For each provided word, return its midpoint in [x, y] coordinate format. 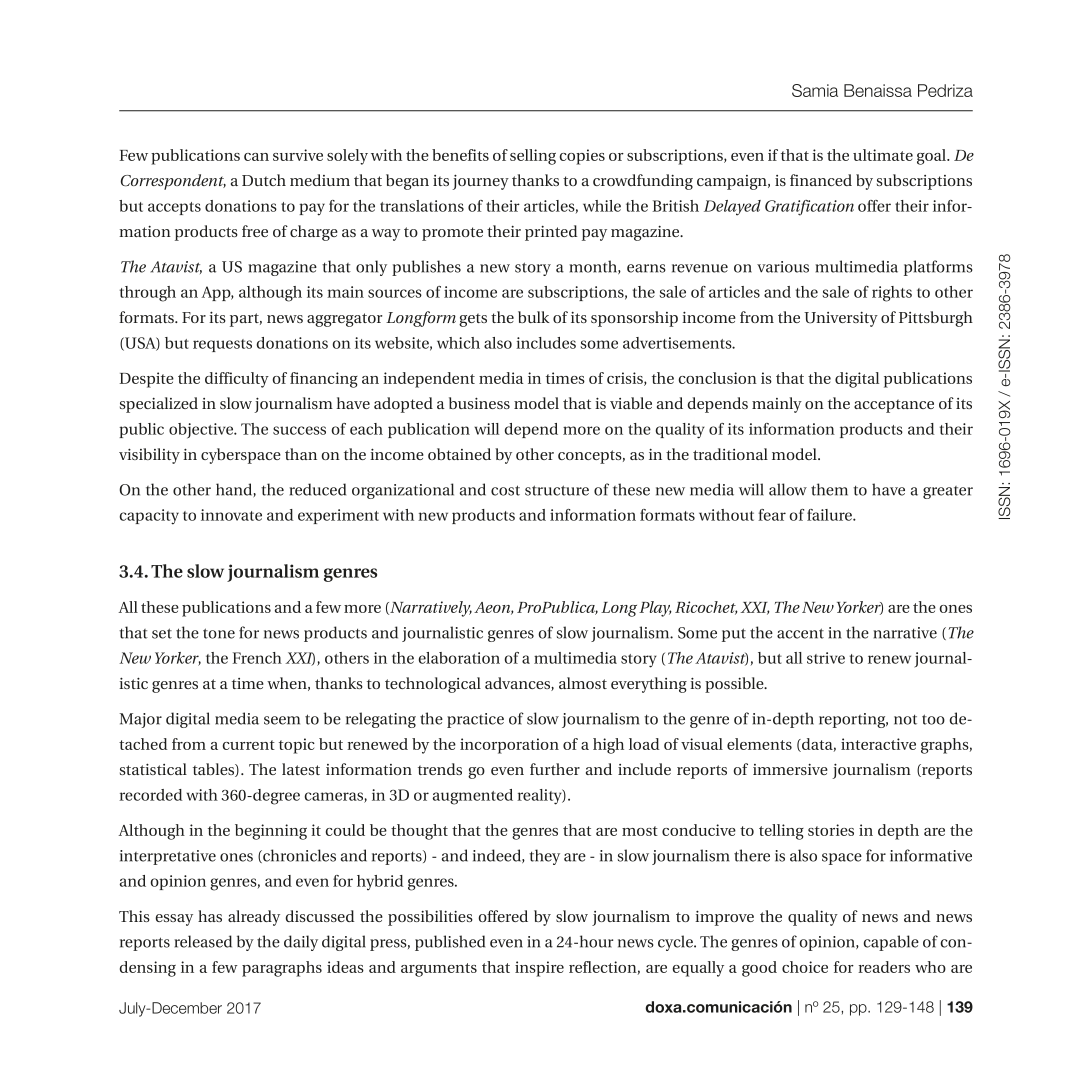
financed [821, 180]
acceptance [894, 406]
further [555, 769]
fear [772, 515]
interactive [878, 744]
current [249, 745]
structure [557, 490]
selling [533, 157]
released [203, 941]
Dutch [264, 180]
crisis [626, 379]
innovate [231, 515]
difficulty [237, 380]
